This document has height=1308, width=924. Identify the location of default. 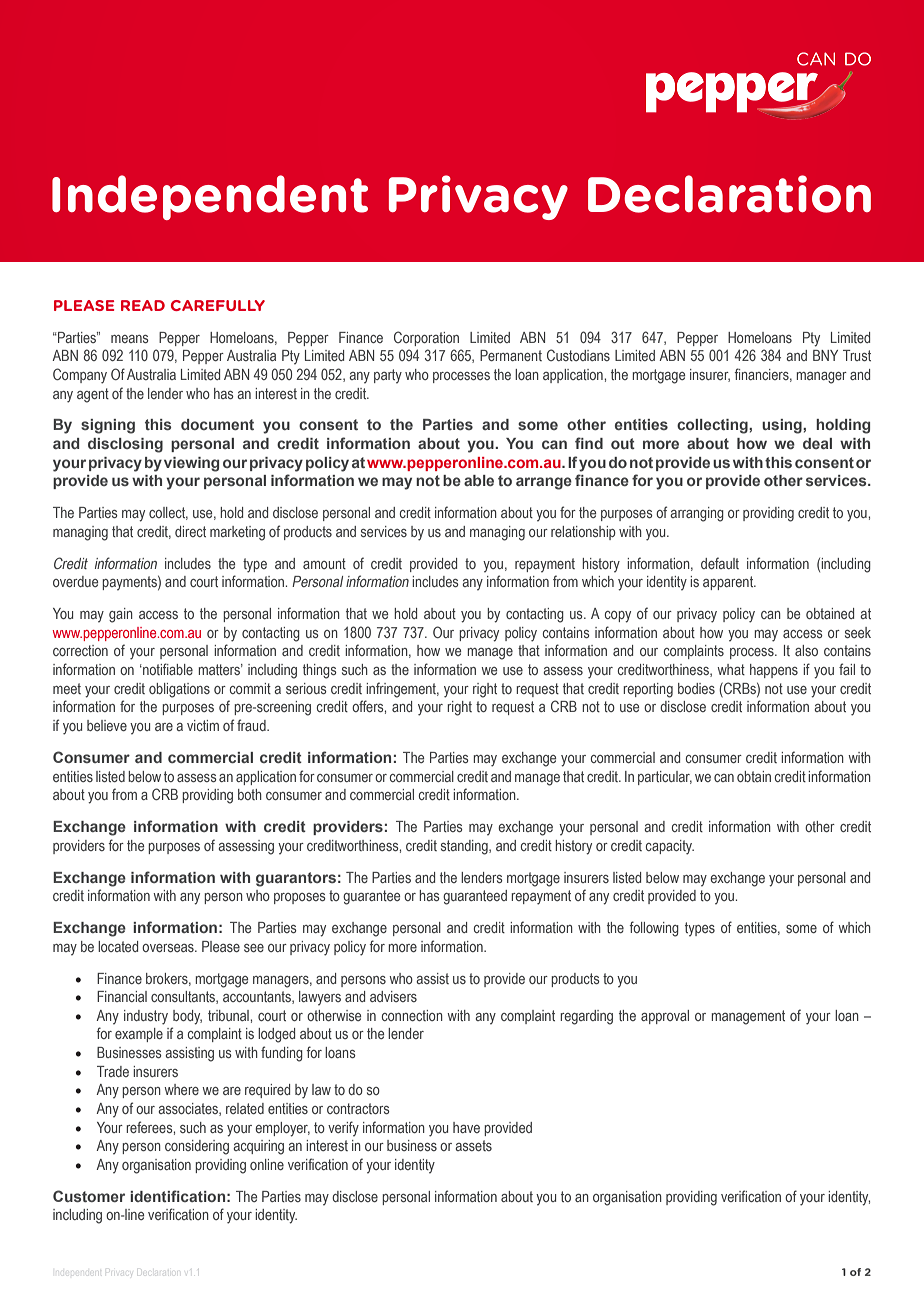
(720, 563).
